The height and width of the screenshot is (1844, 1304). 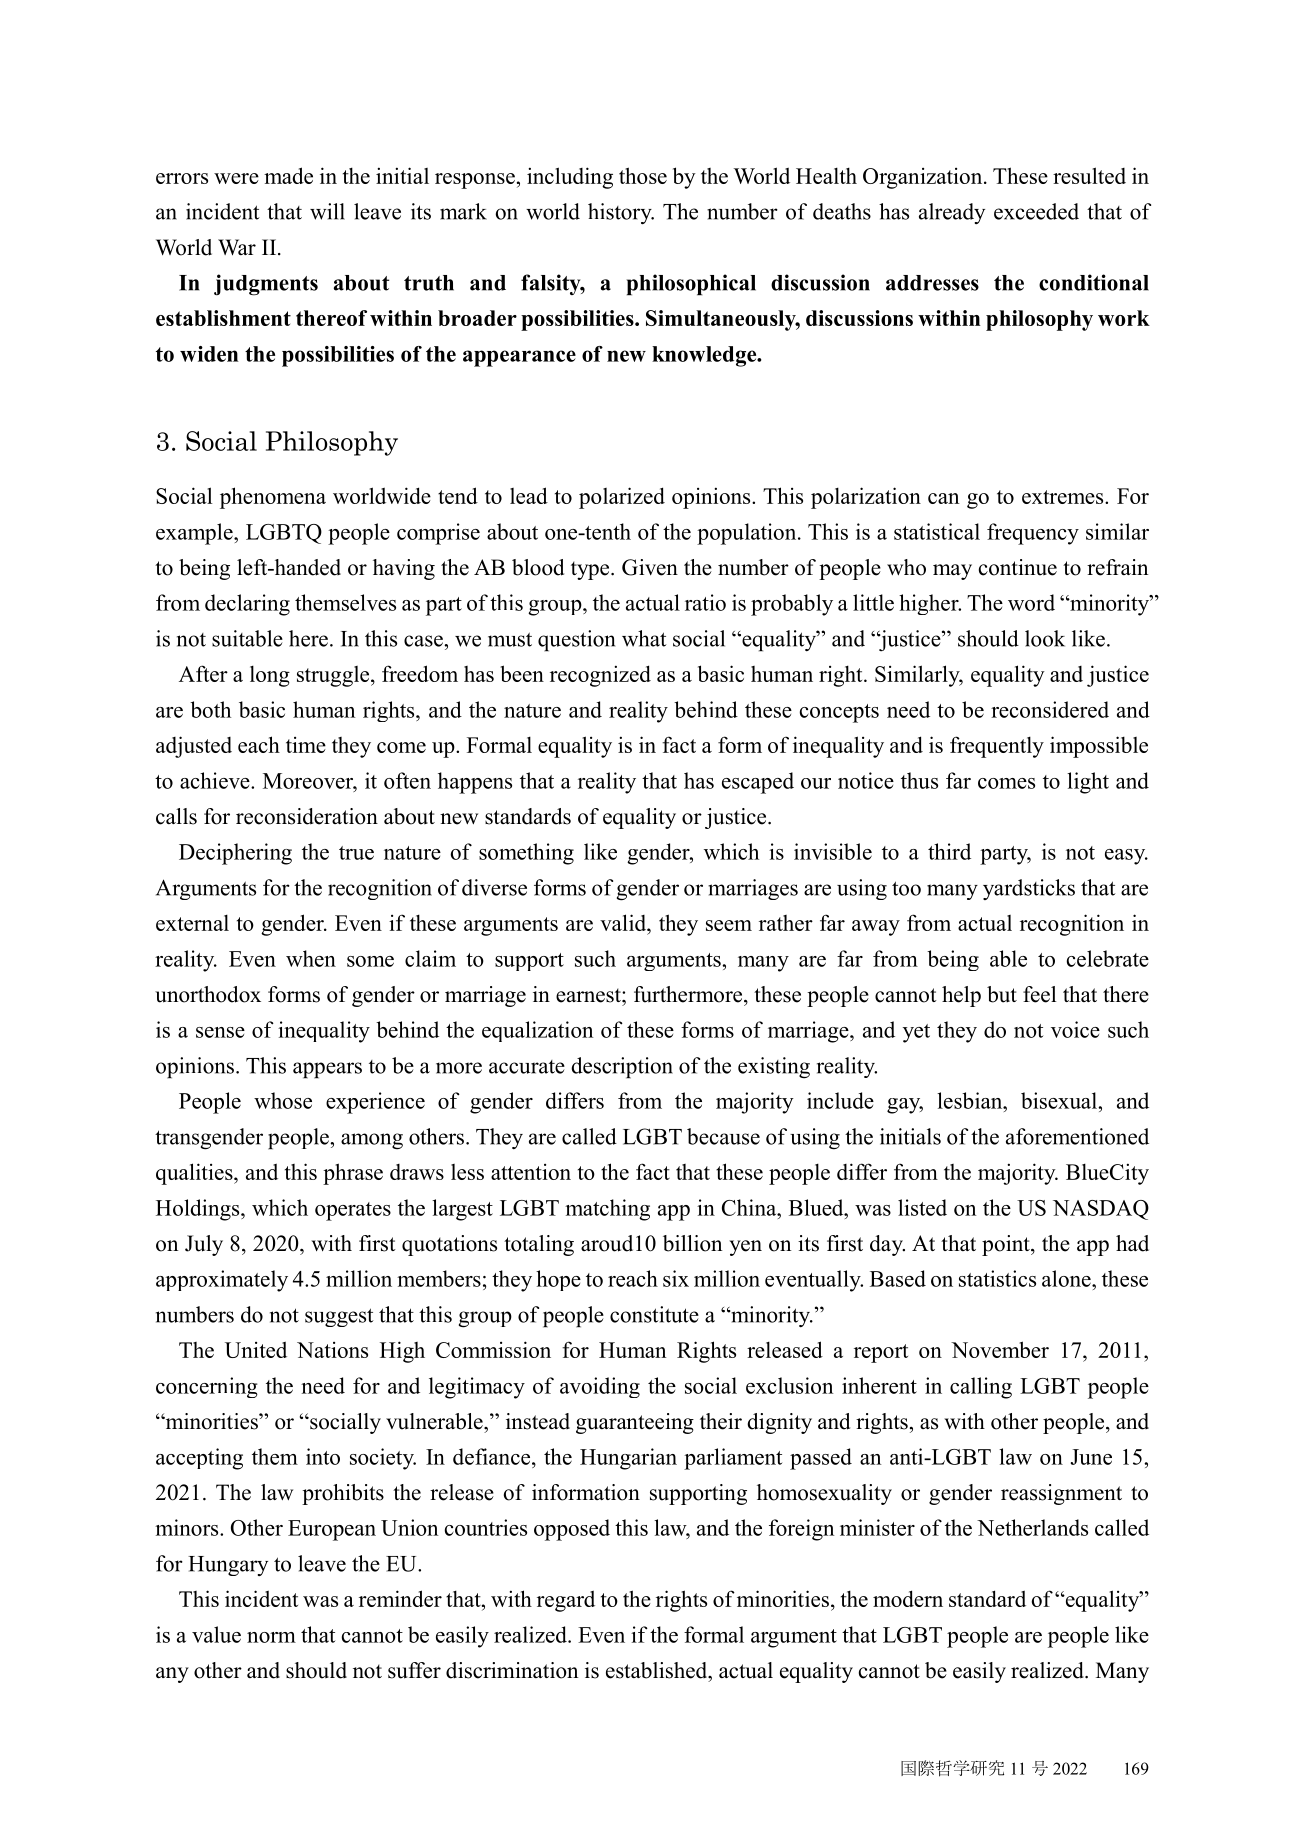 I want to click on norm, so click(x=271, y=1637).
